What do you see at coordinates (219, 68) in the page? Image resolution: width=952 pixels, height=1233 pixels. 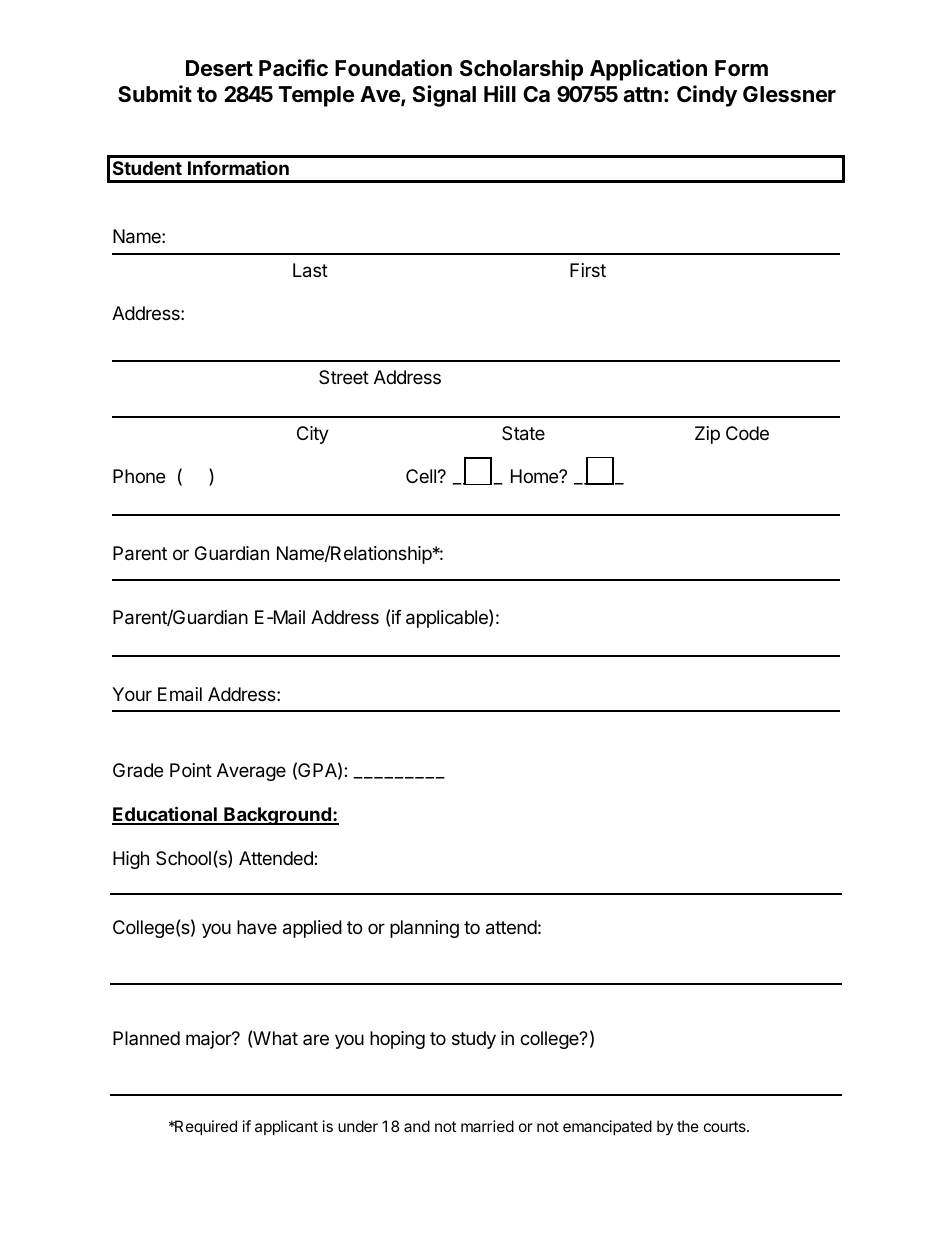 I see `Desert` at bounding box center [219, 68].
